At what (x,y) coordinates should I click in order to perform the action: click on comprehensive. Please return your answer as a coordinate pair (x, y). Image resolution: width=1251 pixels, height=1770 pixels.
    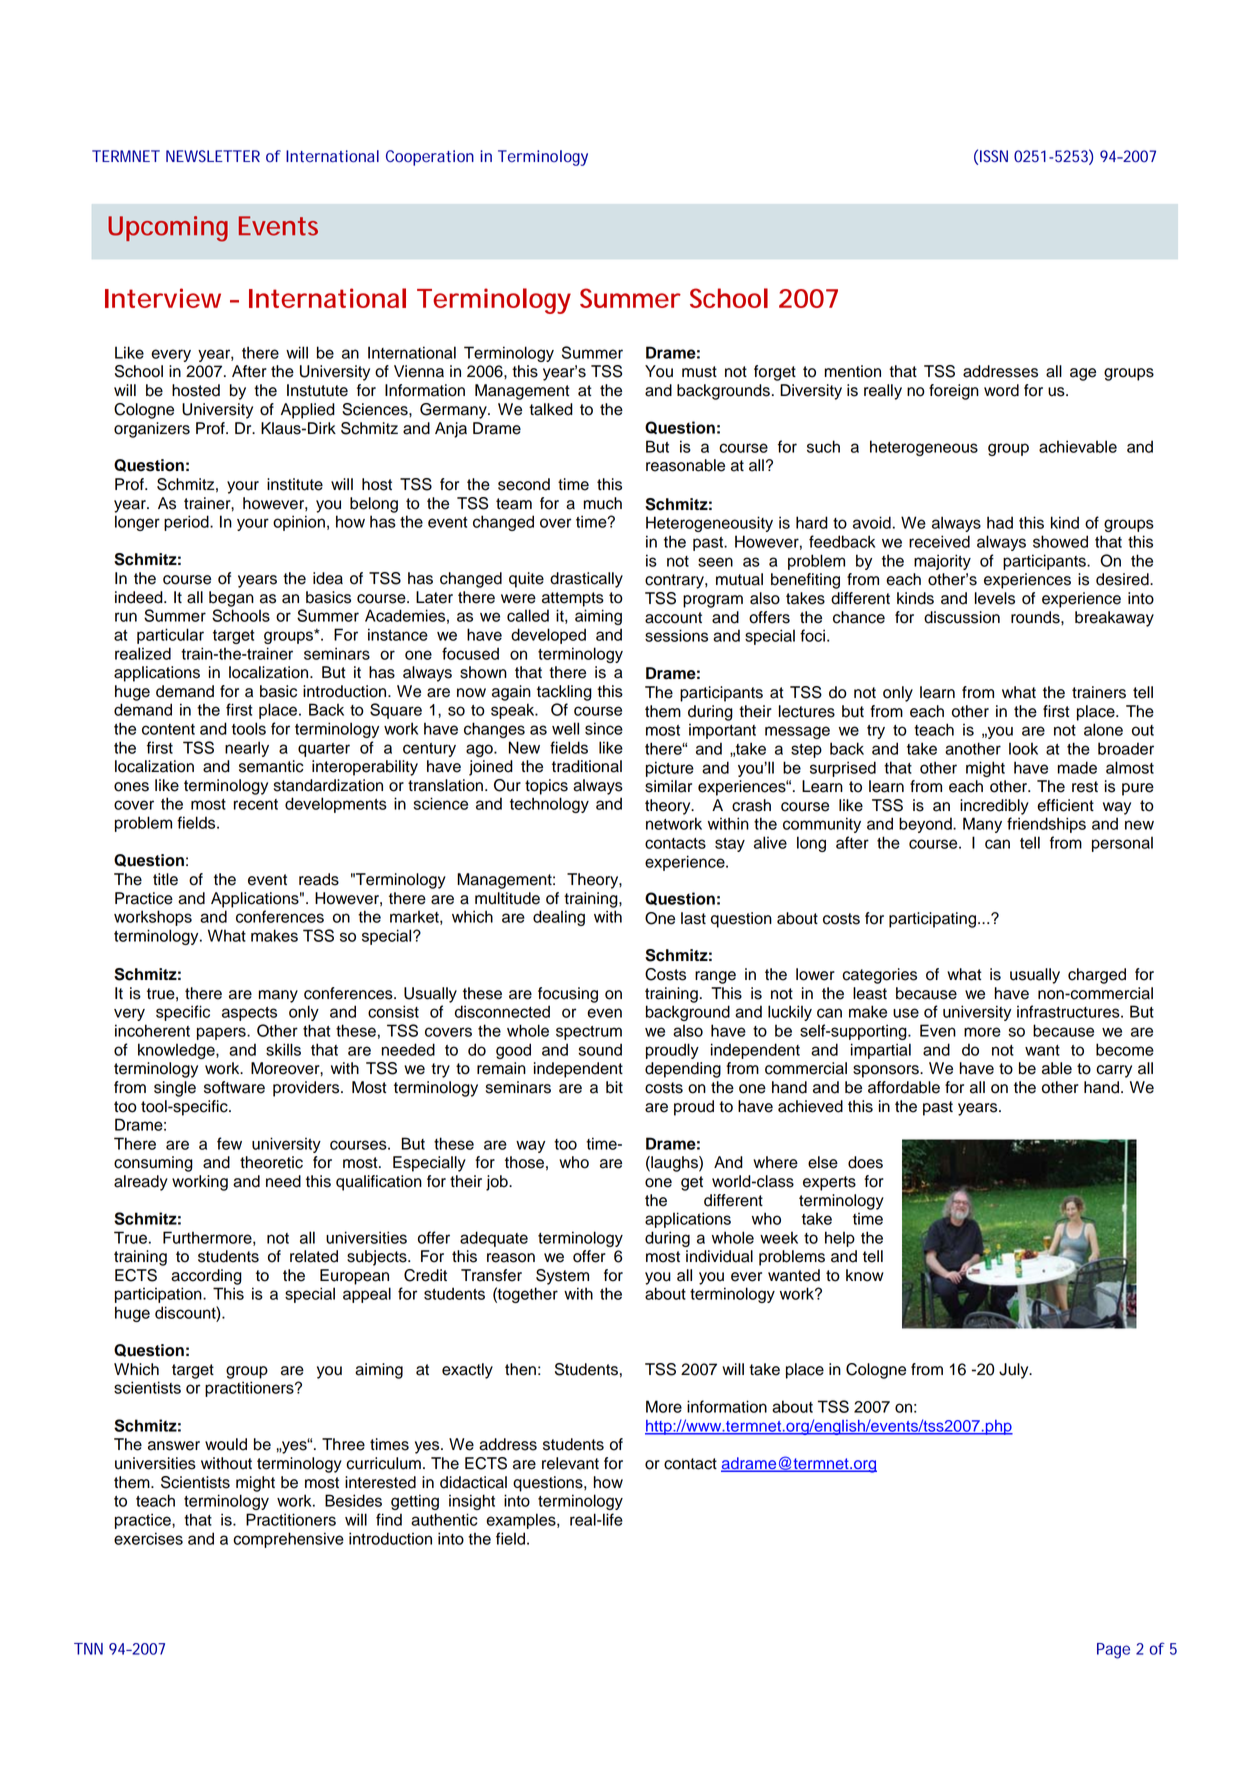
    Looking at the image, I should click on (288, 1540).
